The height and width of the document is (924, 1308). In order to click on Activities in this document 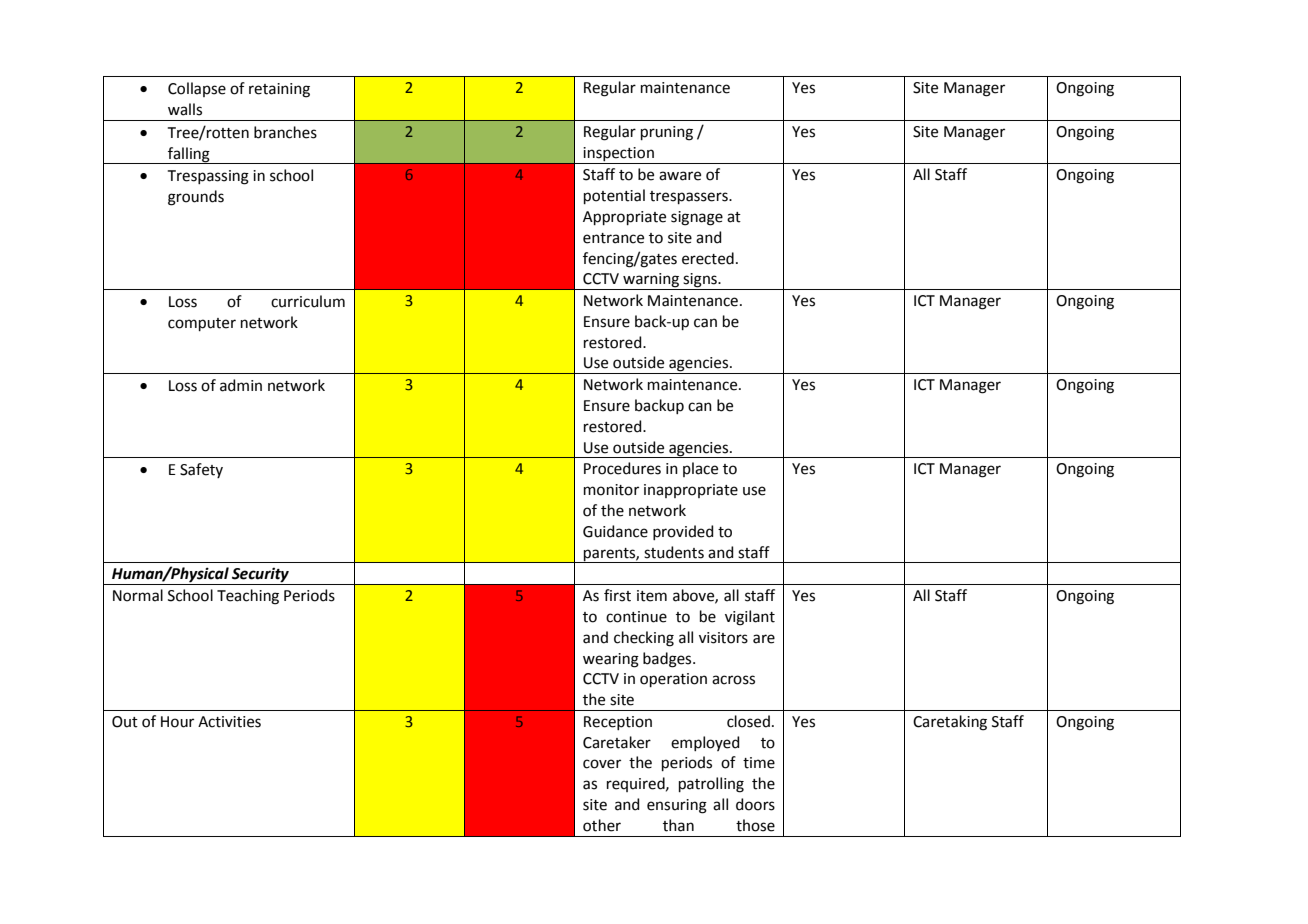, I will do `click(229, 722)`.
